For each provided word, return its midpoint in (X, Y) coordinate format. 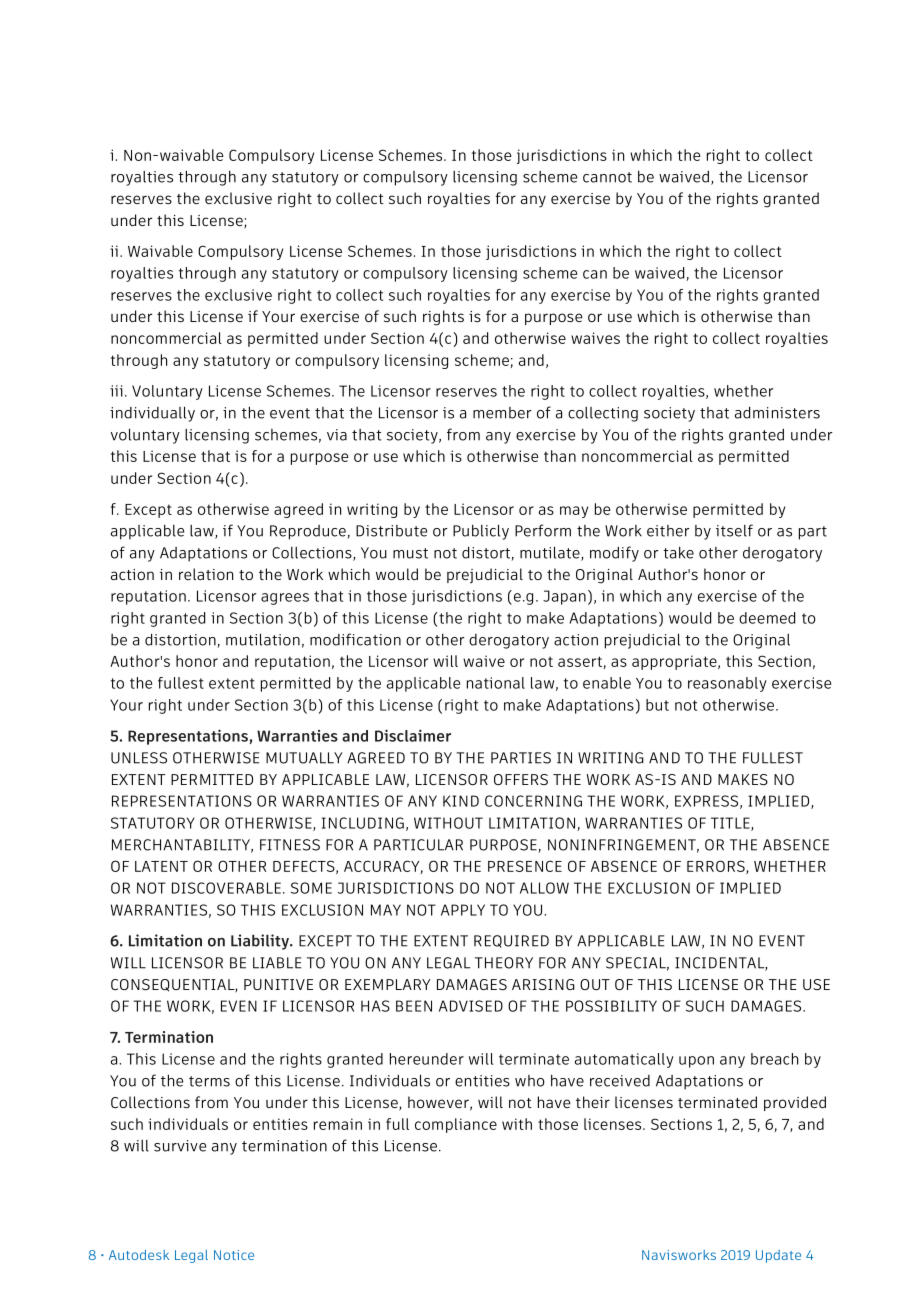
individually (152, 414)
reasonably (727, 684)
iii (116, 391)
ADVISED (471, 1006)
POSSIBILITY (611, 1006)
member (502, 413)
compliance (456, 1125)
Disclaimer (413, 735)
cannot (607, 177)
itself (734, 530)
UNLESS (139, 758)
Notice (234, 1255)
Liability (261, 942)
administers (777, 412)
